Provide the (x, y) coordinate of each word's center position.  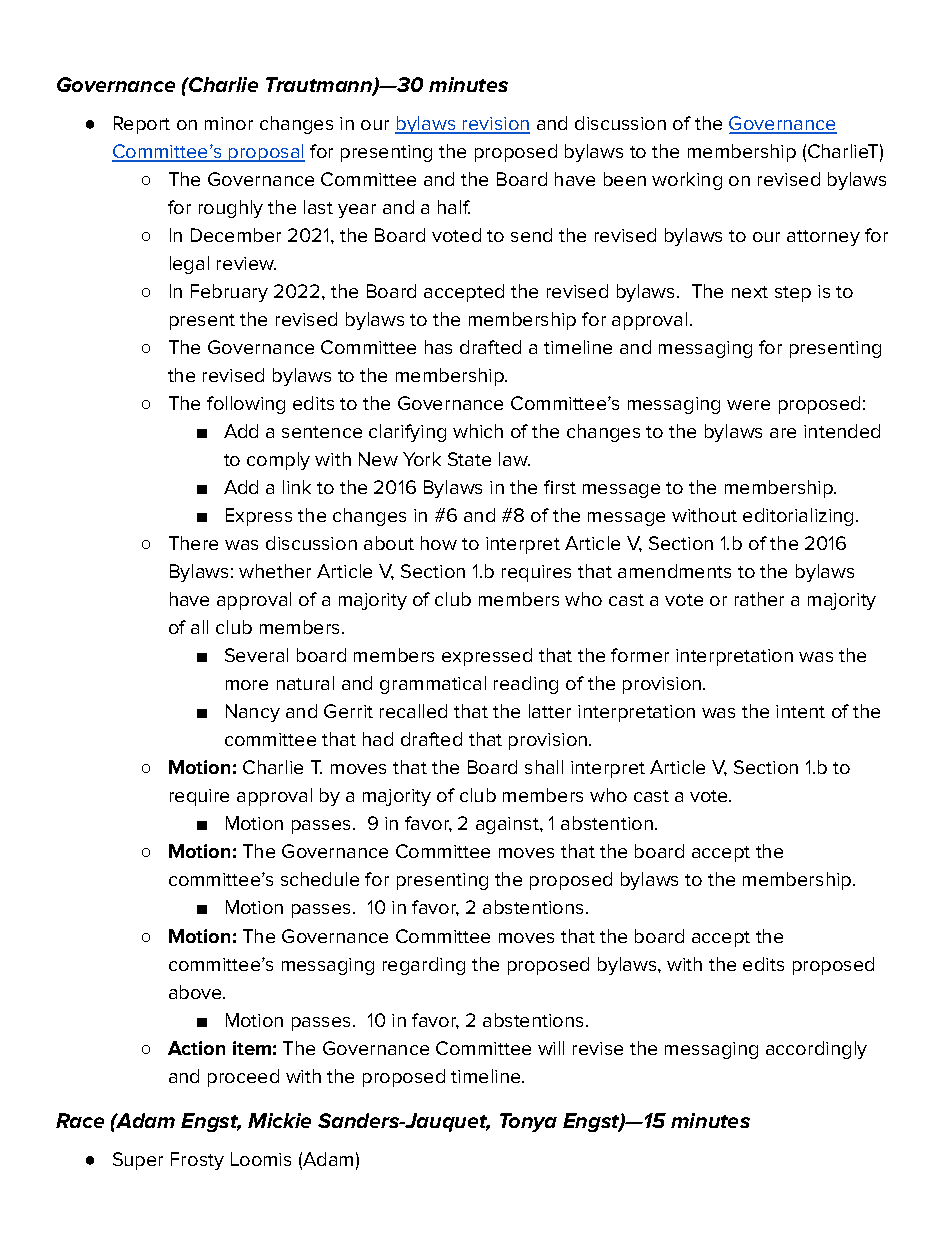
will (551, 1048)
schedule (320, 879)
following (246, 405)
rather (759, 599)
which (478, 431)
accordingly (816, 1050)
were (748, 405)
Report (142, 125)
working (687, 181)
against (508, 825)
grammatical (433, 685)
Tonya (528, 1122)
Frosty (197, 1161)
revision (495, 125)
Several (256, 655)
